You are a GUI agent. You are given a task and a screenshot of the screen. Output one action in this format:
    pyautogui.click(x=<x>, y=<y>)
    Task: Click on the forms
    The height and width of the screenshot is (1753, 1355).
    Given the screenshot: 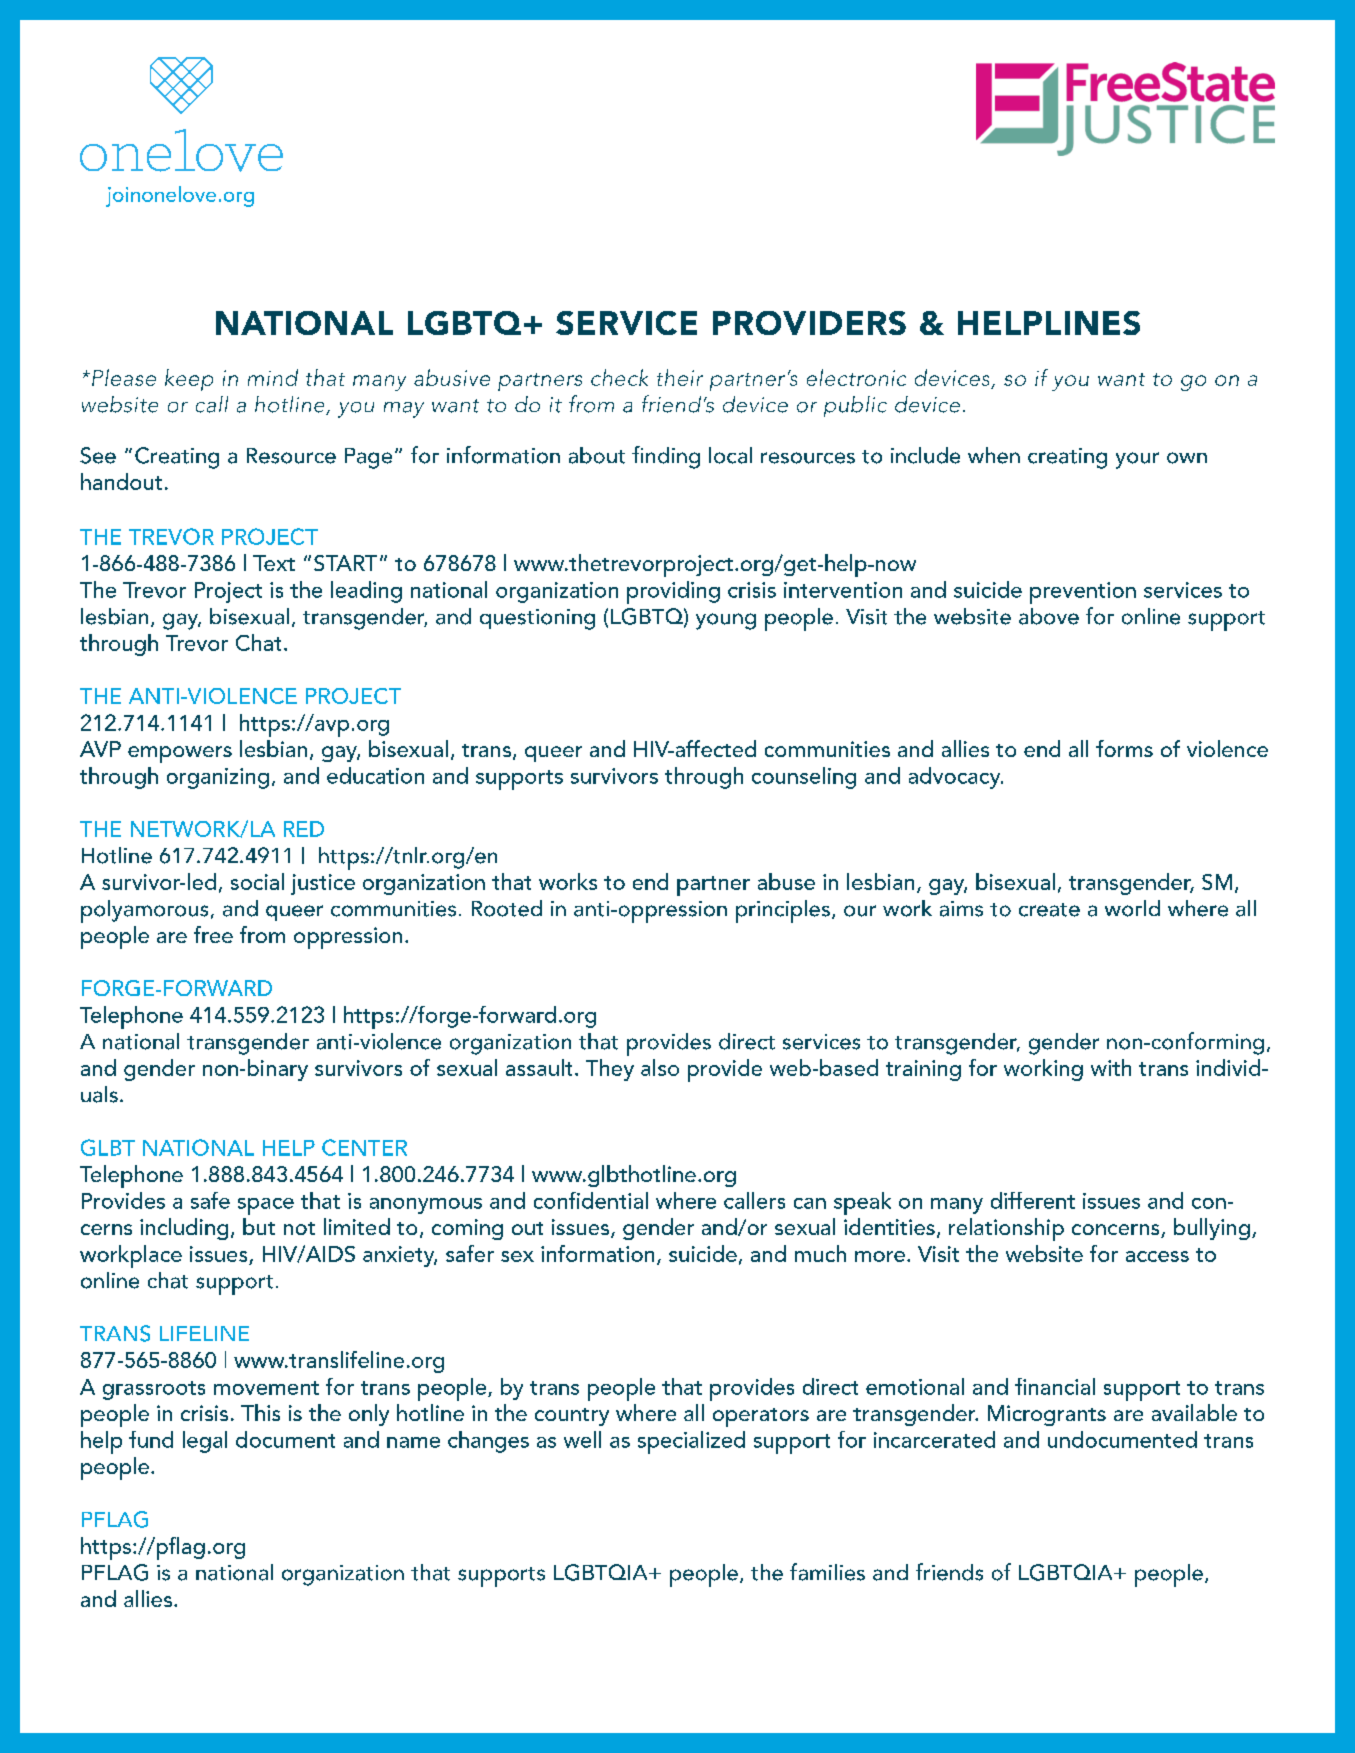 What is the action you would take?
    pyautogui.click(x=1124, y=748)
